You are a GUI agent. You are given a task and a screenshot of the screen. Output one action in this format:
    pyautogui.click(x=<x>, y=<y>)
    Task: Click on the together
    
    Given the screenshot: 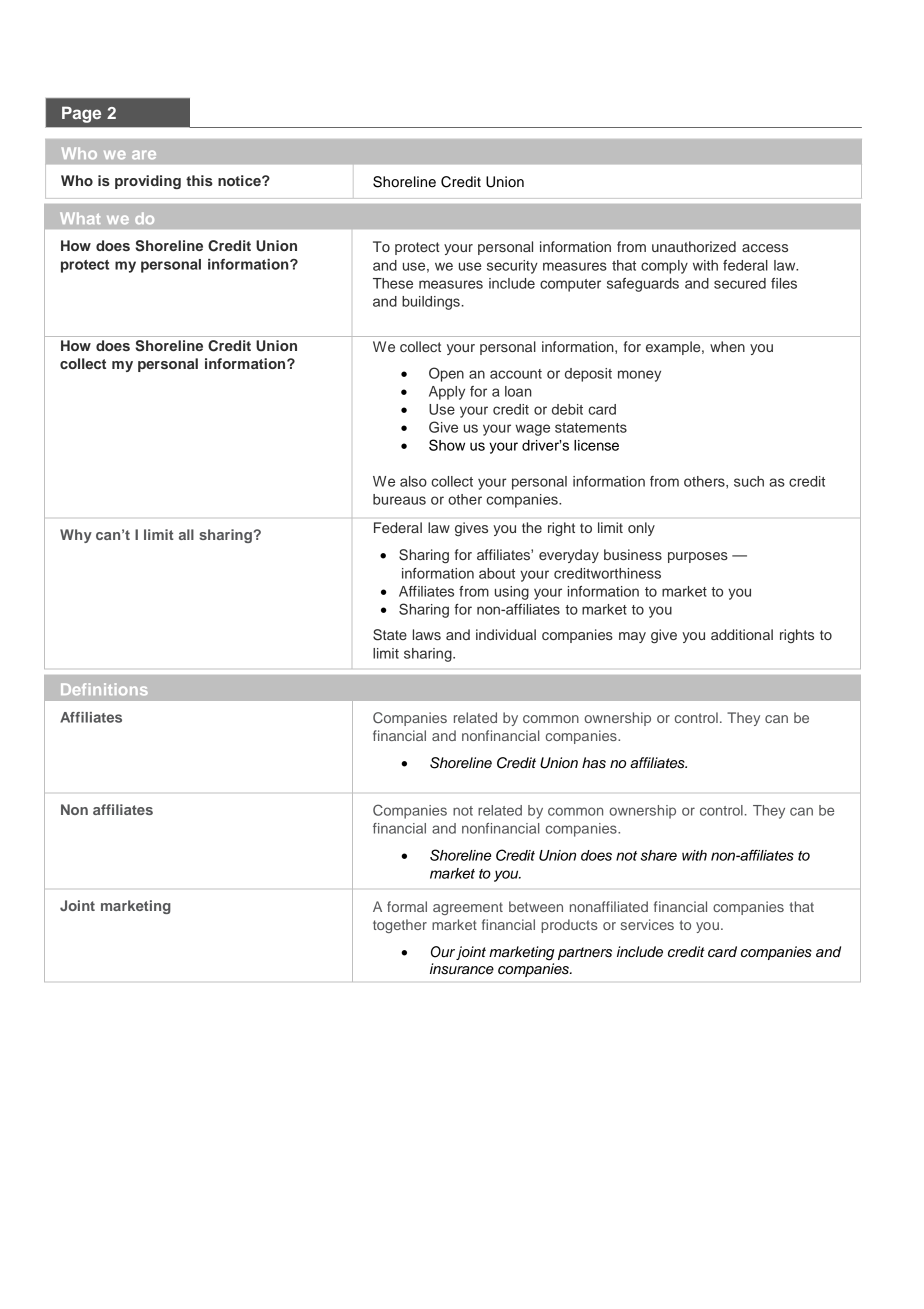 What is the action you would take?
    pyautogui.click(x=400, y=926)
